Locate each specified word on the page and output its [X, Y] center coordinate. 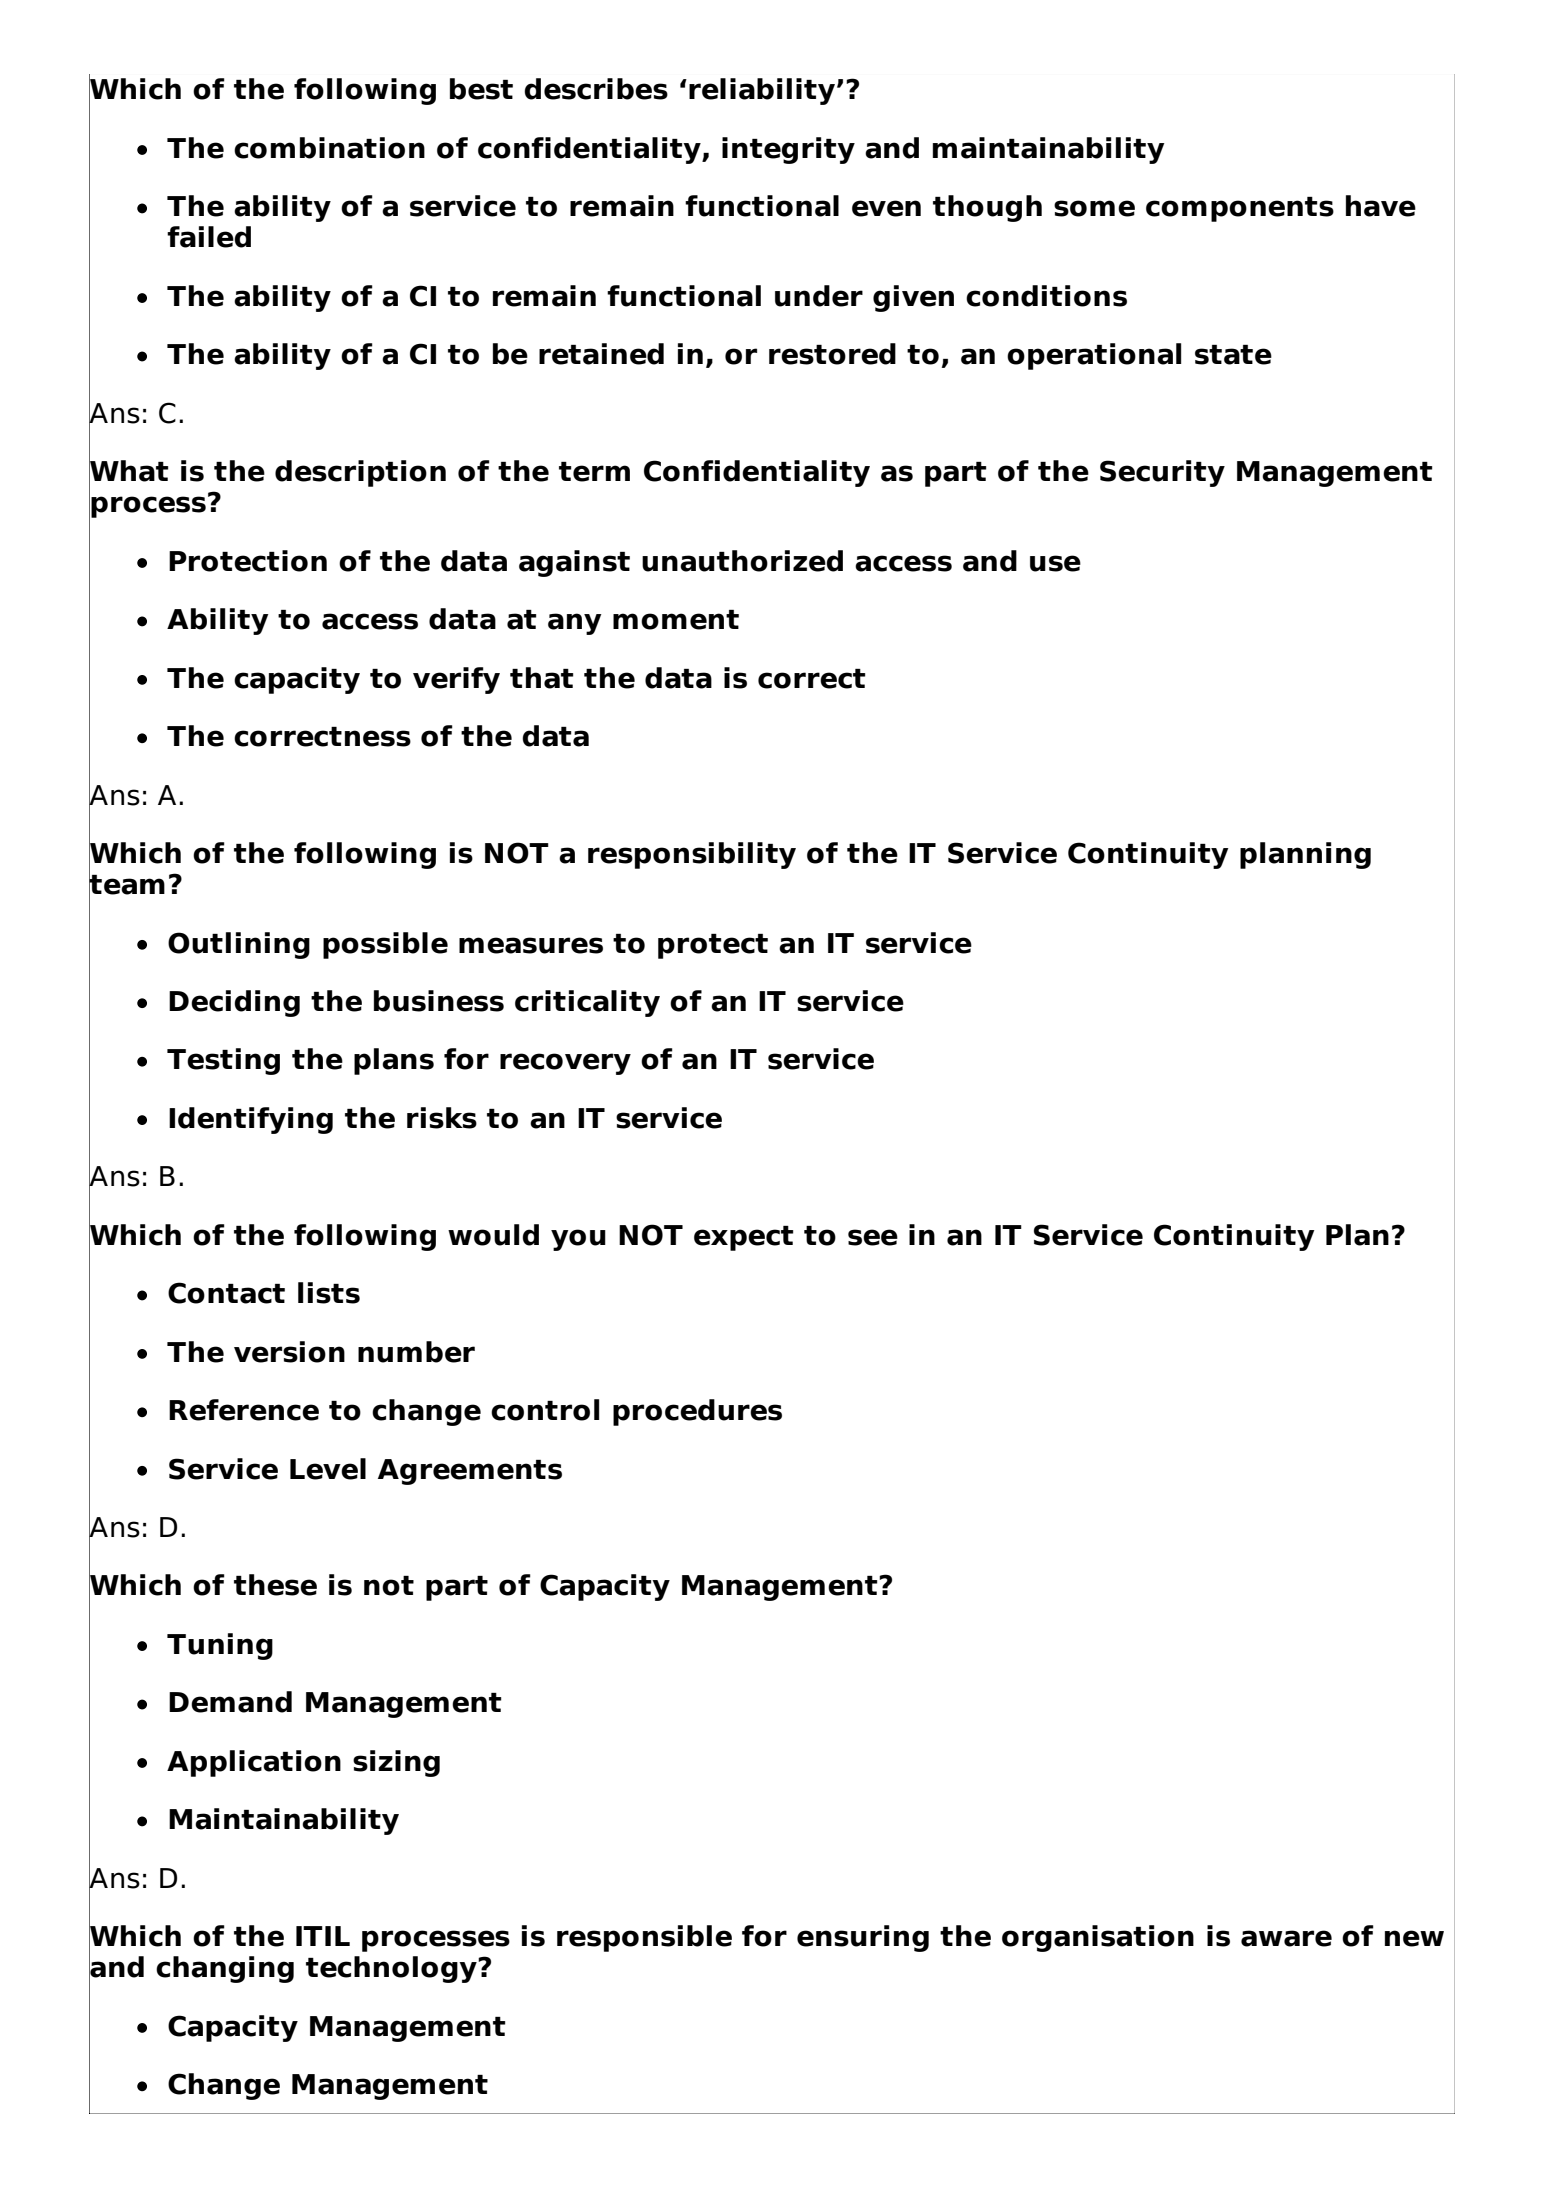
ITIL [323, 1936]
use [1055, 563]
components [1240, 209]
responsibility [692, 855]
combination [329, 148]
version [289, 1352]
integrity [788, 150]
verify [456, 680]
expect [743, 1238]
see [873, 1237]
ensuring [863, 1938]
